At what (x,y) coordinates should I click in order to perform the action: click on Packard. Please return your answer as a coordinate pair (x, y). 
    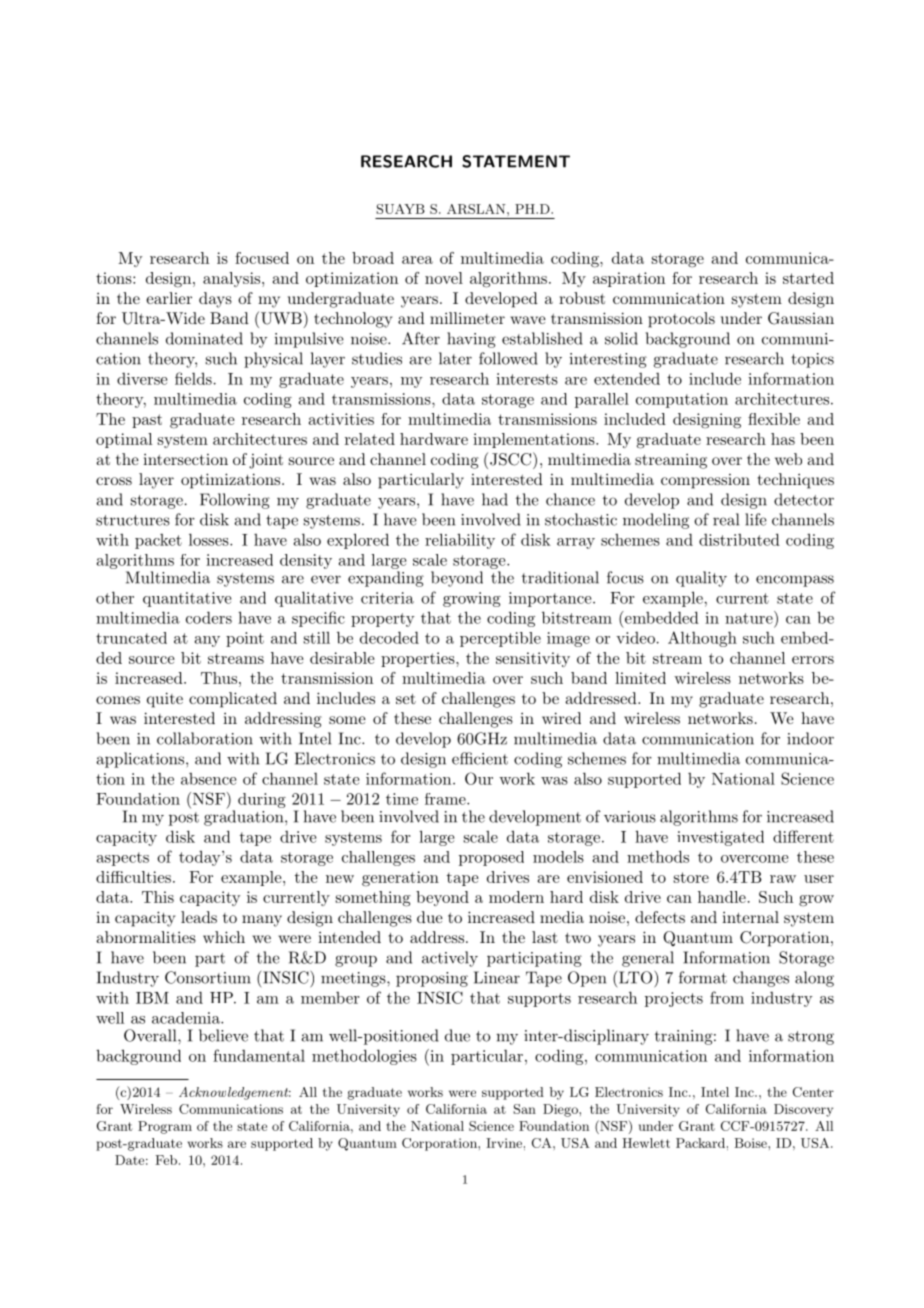
    Looking at the image, I should click on (700, 1143).
